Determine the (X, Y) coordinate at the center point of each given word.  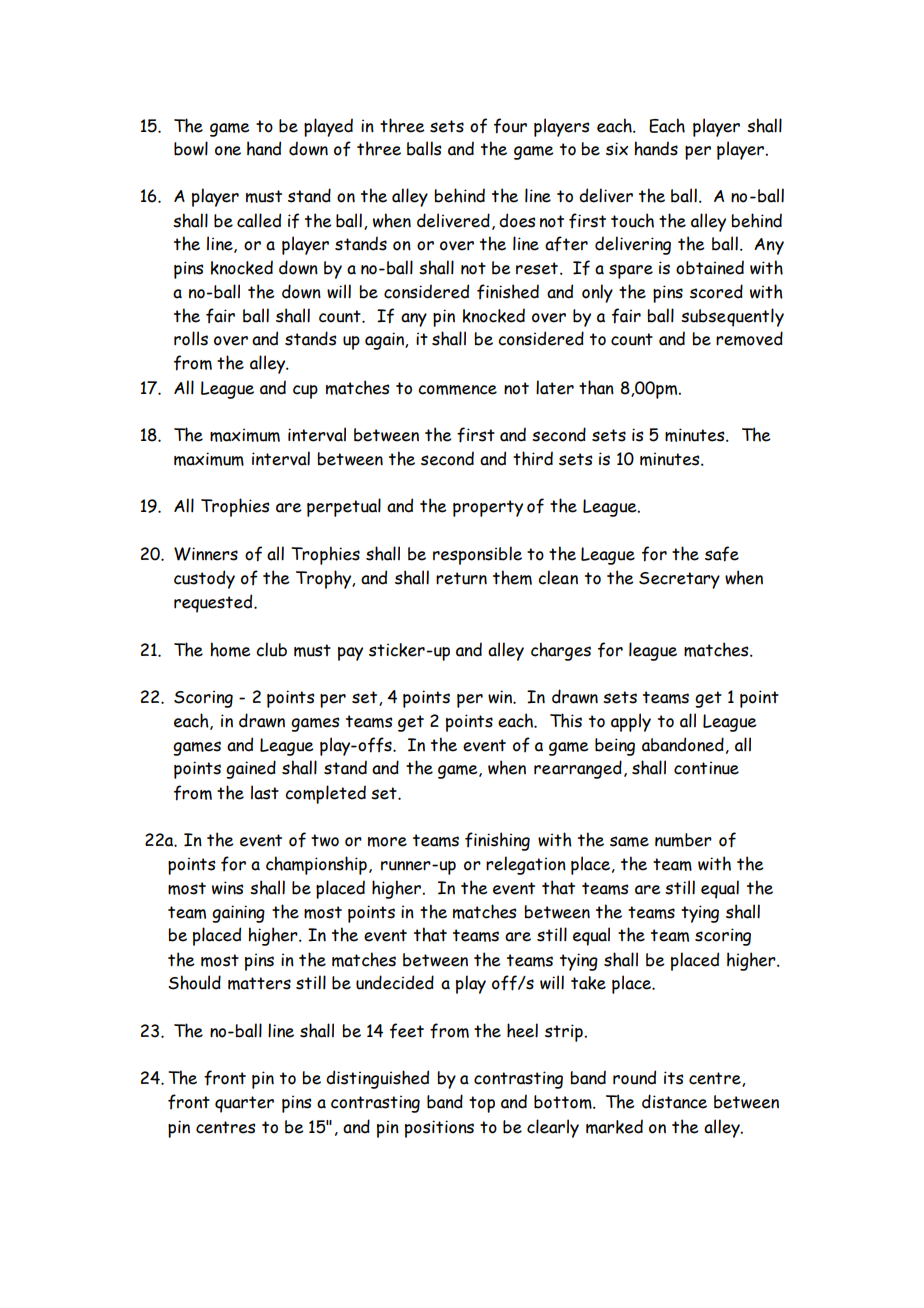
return (461, 578)
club (271, 649)
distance (674, 1101)
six (617, 149)
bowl (191, 148)
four (510, 126)
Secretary (679, 580)
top (482, 1104)
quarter (244, 1104)
